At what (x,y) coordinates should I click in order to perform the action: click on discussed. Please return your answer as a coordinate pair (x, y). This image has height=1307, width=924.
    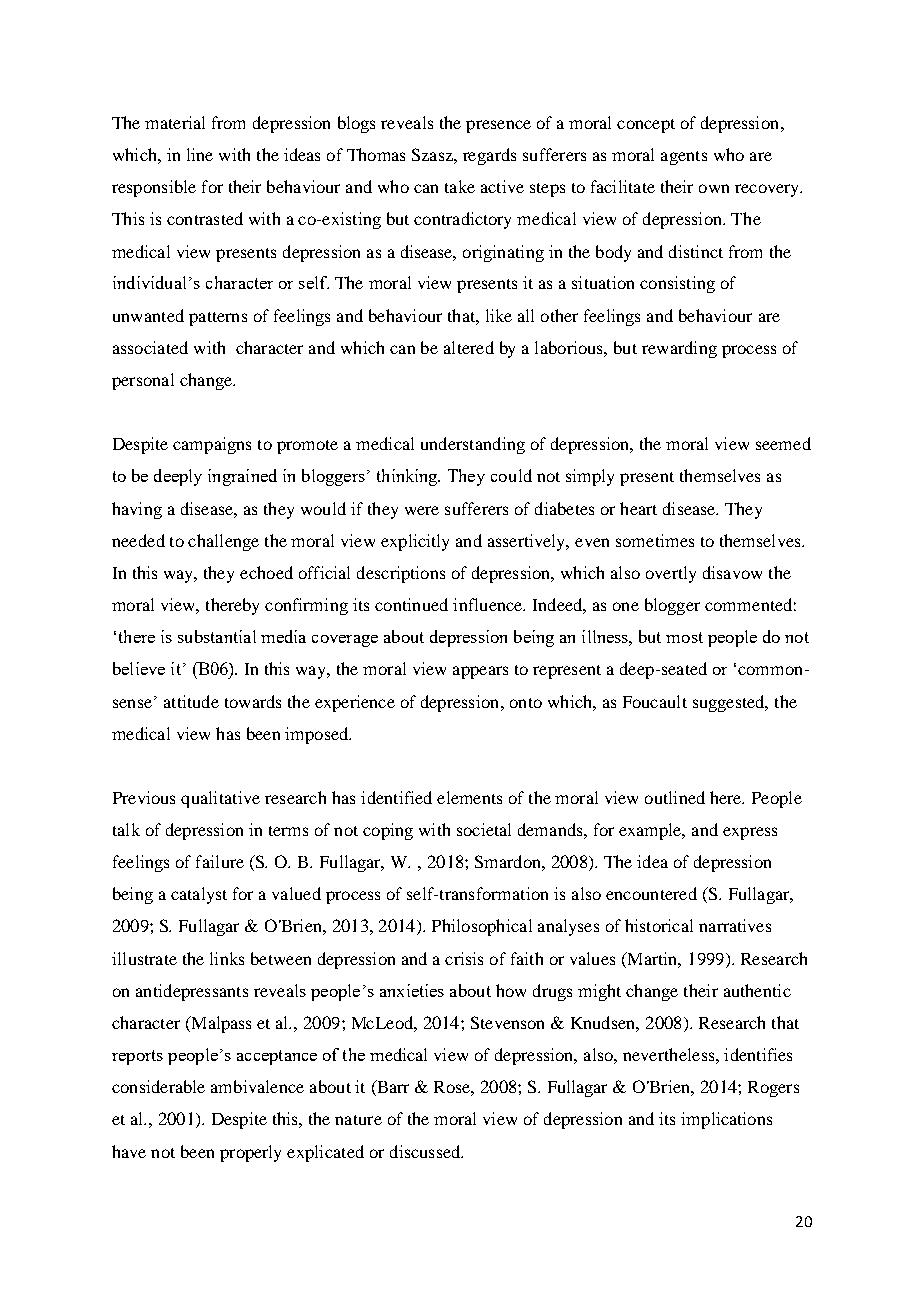
    Looking at the image, I should click on (426, 1151).
